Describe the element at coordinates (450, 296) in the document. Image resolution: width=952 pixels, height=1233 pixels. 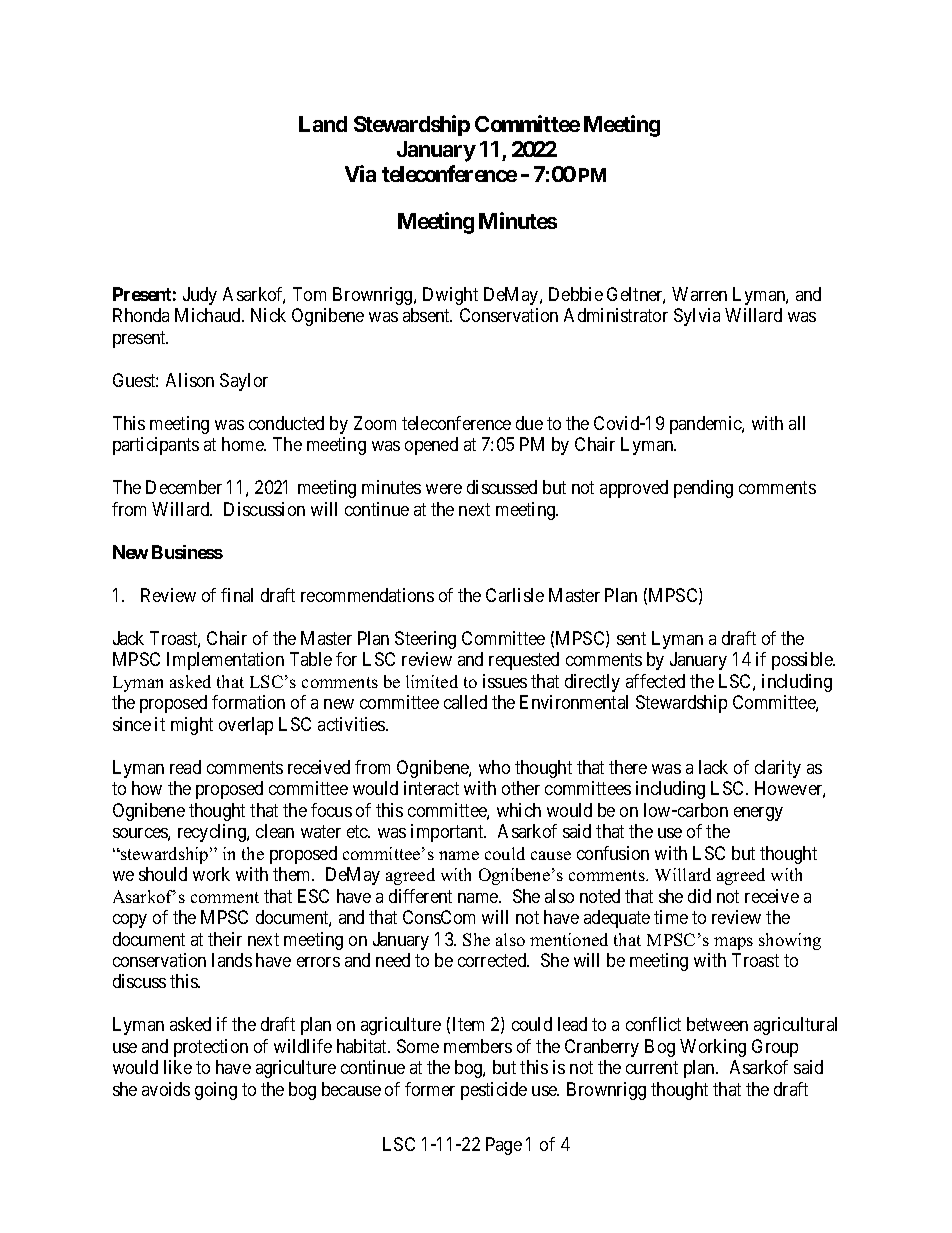
I see `Dwight` at that location.
